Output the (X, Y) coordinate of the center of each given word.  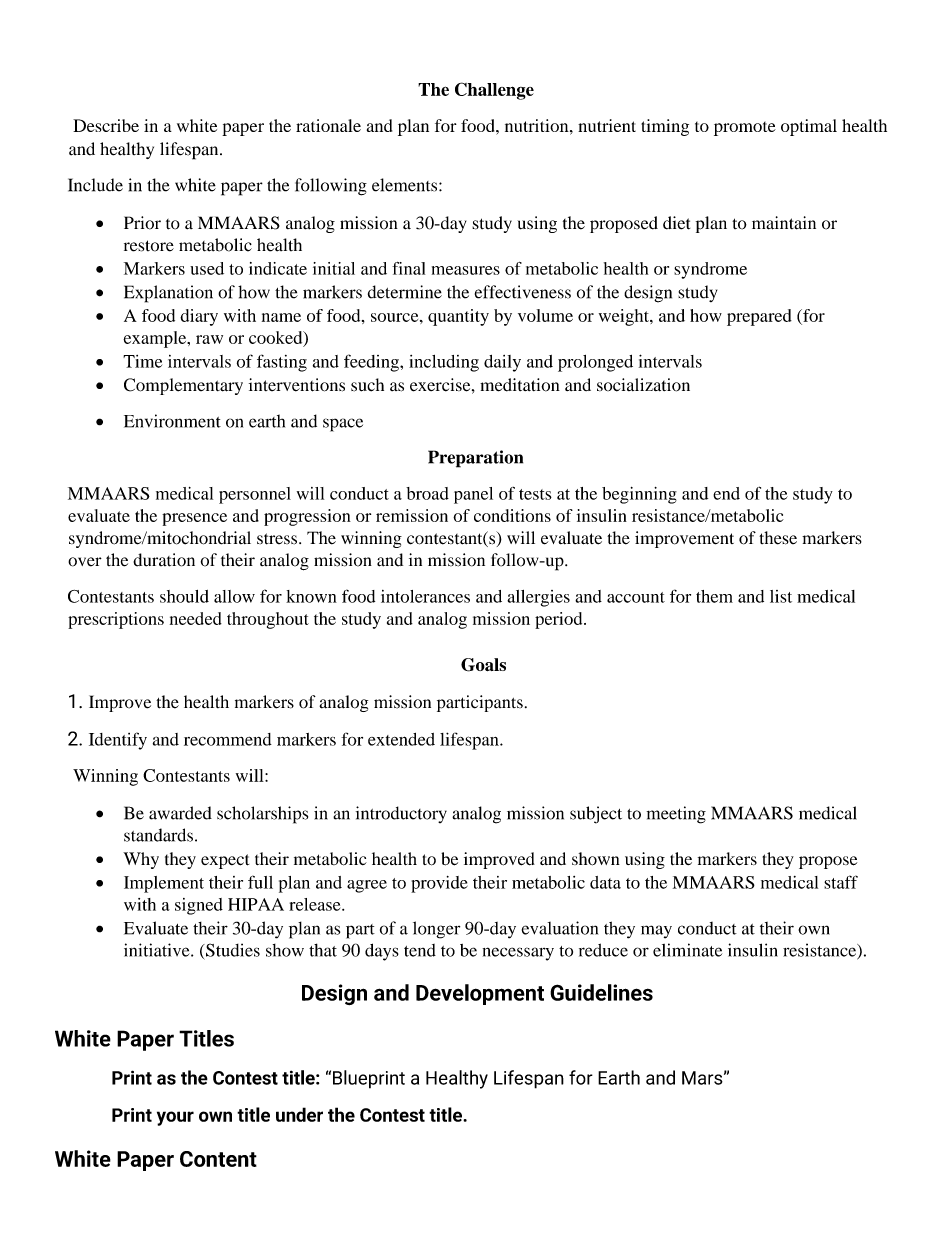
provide (439, 884)
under (299, 1114)
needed (196, 618)
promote (745, 129)
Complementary (183, 386)
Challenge (494, 91)
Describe (106, 125)
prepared (759, 317)
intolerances (425, 596)
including (444, 363)
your (175, 1118)
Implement (164, 884)
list (781, 596)
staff (841, 882)
